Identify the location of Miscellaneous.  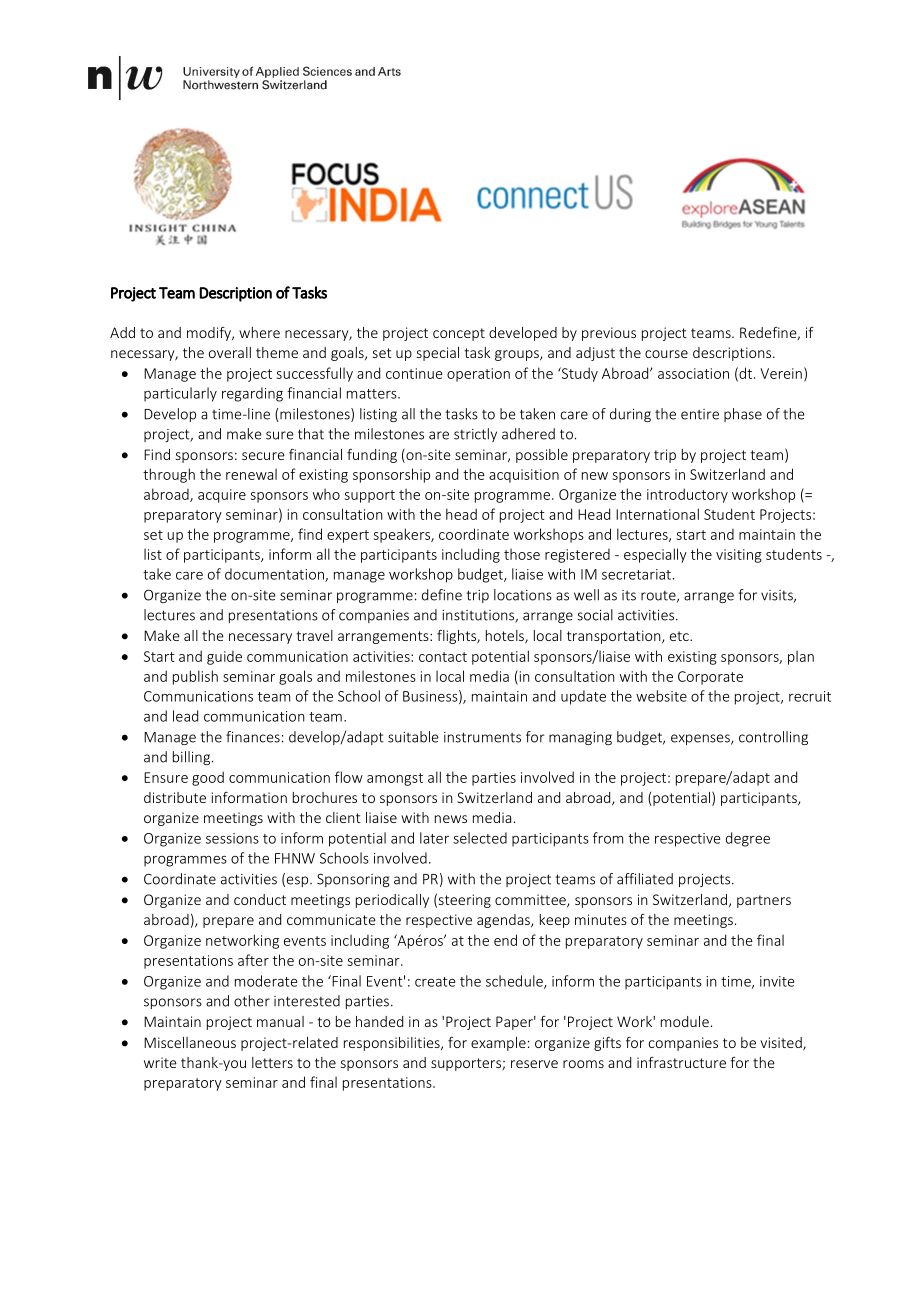
(190, 1042).
